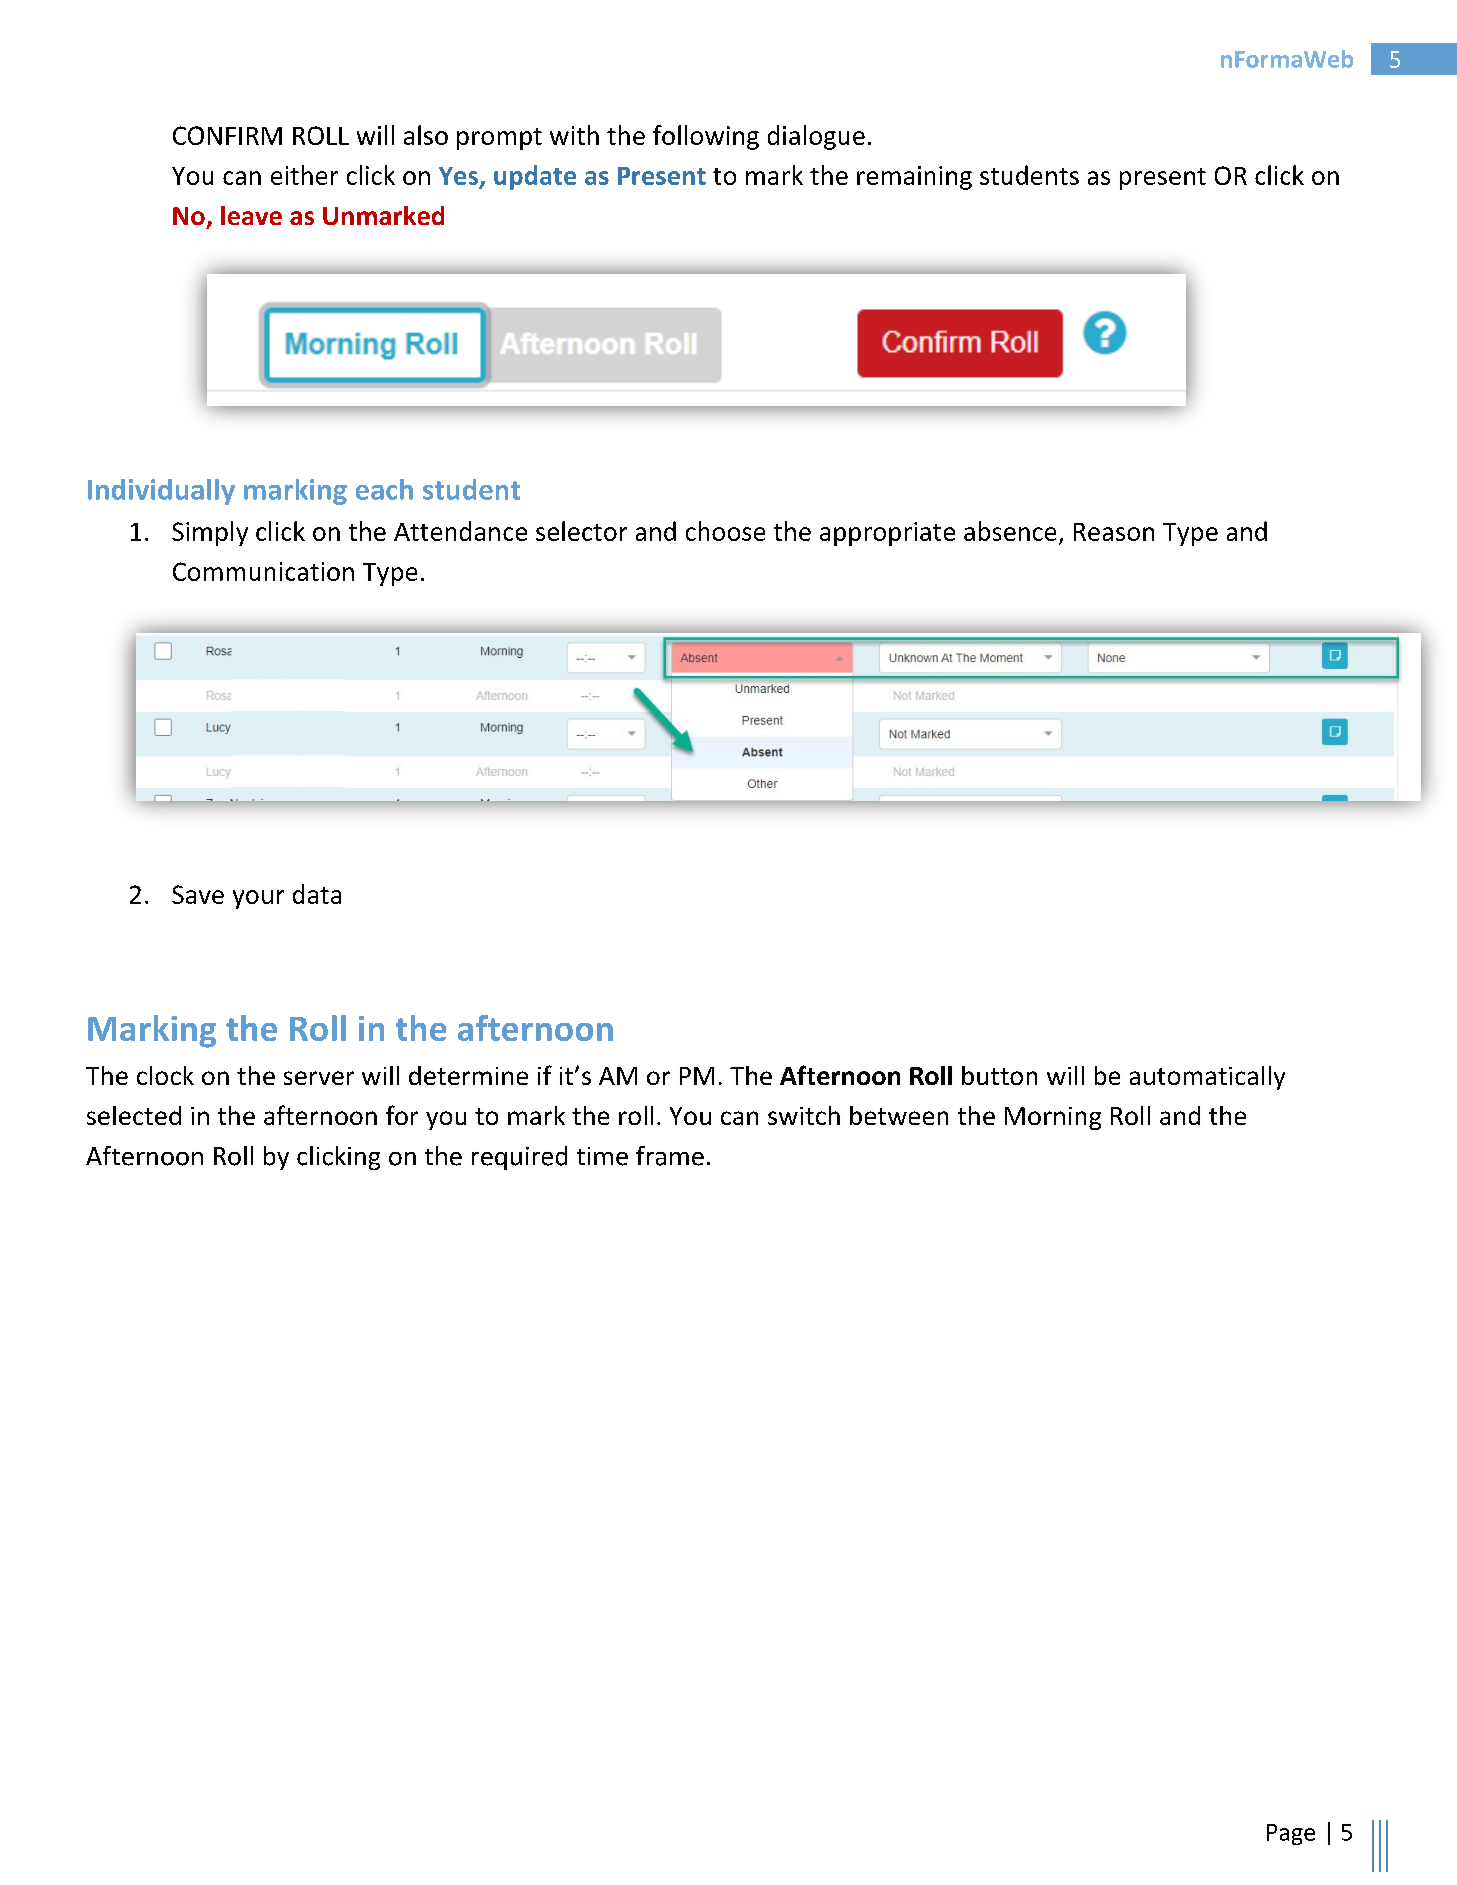  I want to click on Page, so click(1291, 1834).
